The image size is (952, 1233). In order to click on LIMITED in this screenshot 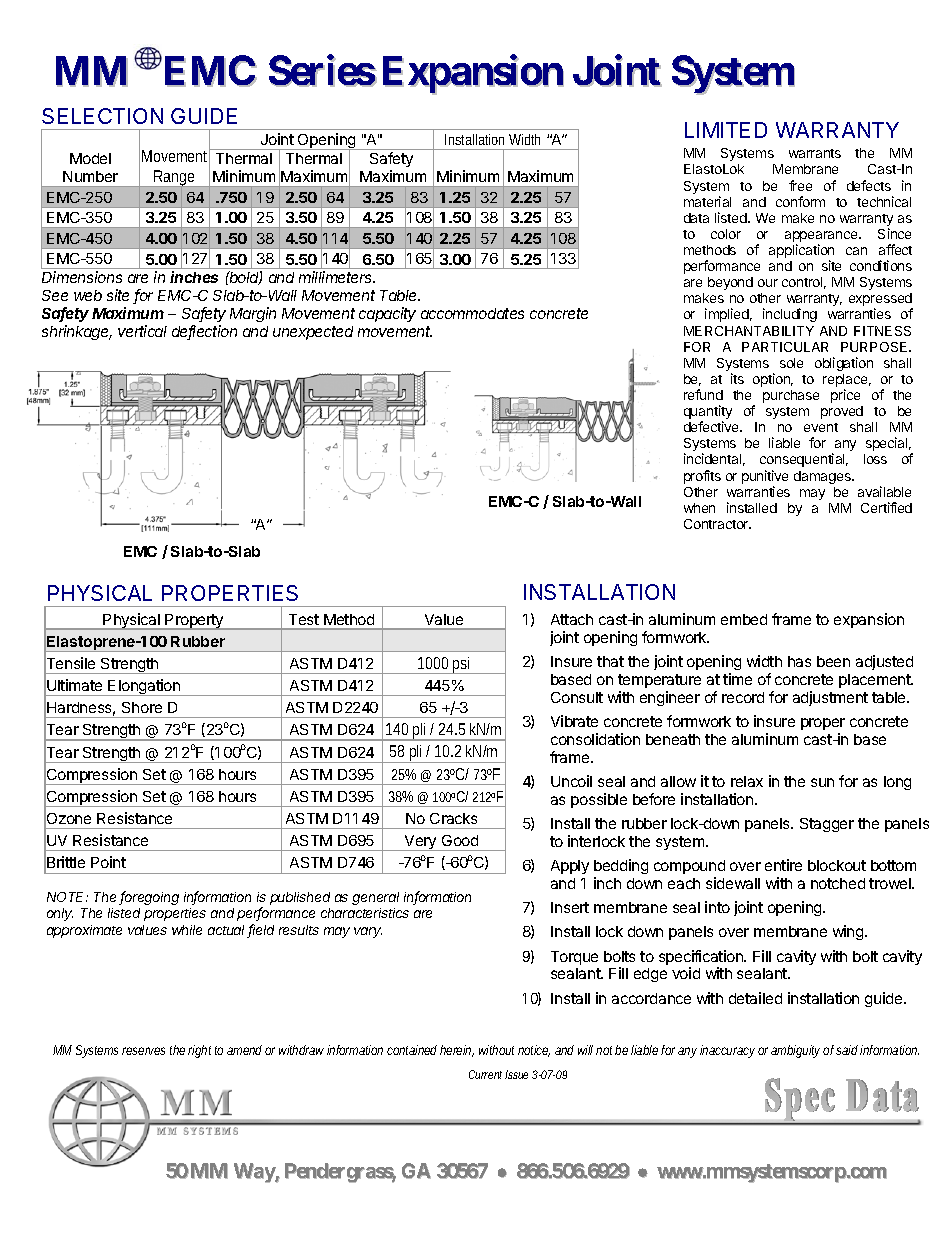, I will do `click(726, 130)`.
